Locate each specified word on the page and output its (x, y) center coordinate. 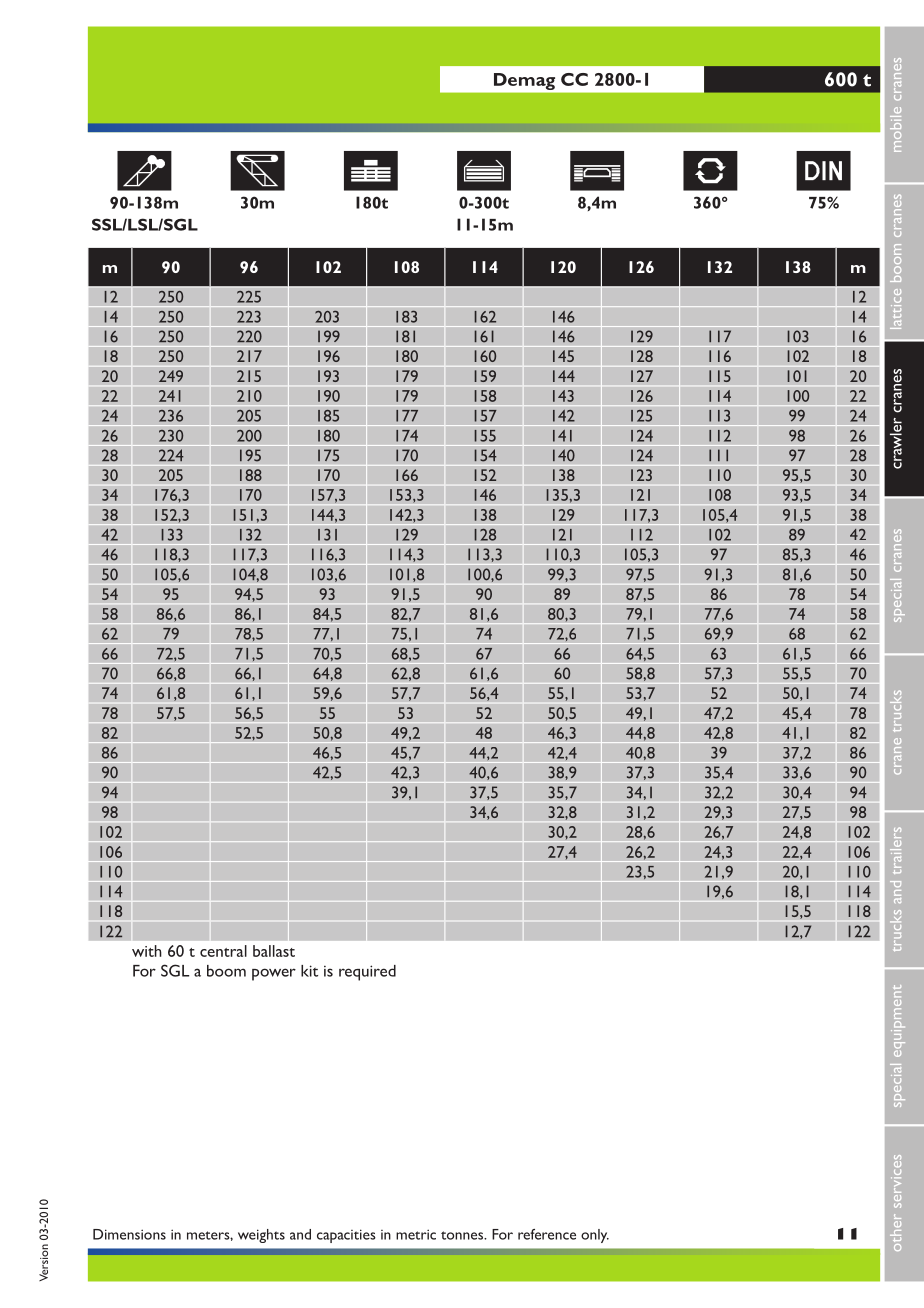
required (367, 973)
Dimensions (129, 1234)
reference (547, 1234)
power (274, 974)
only (595, 1236)
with (147, 951)
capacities (346, 1236)
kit (309, 971)
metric (416, 1234)
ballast (274, 951)
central (223, 951)
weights (261, 1236)
